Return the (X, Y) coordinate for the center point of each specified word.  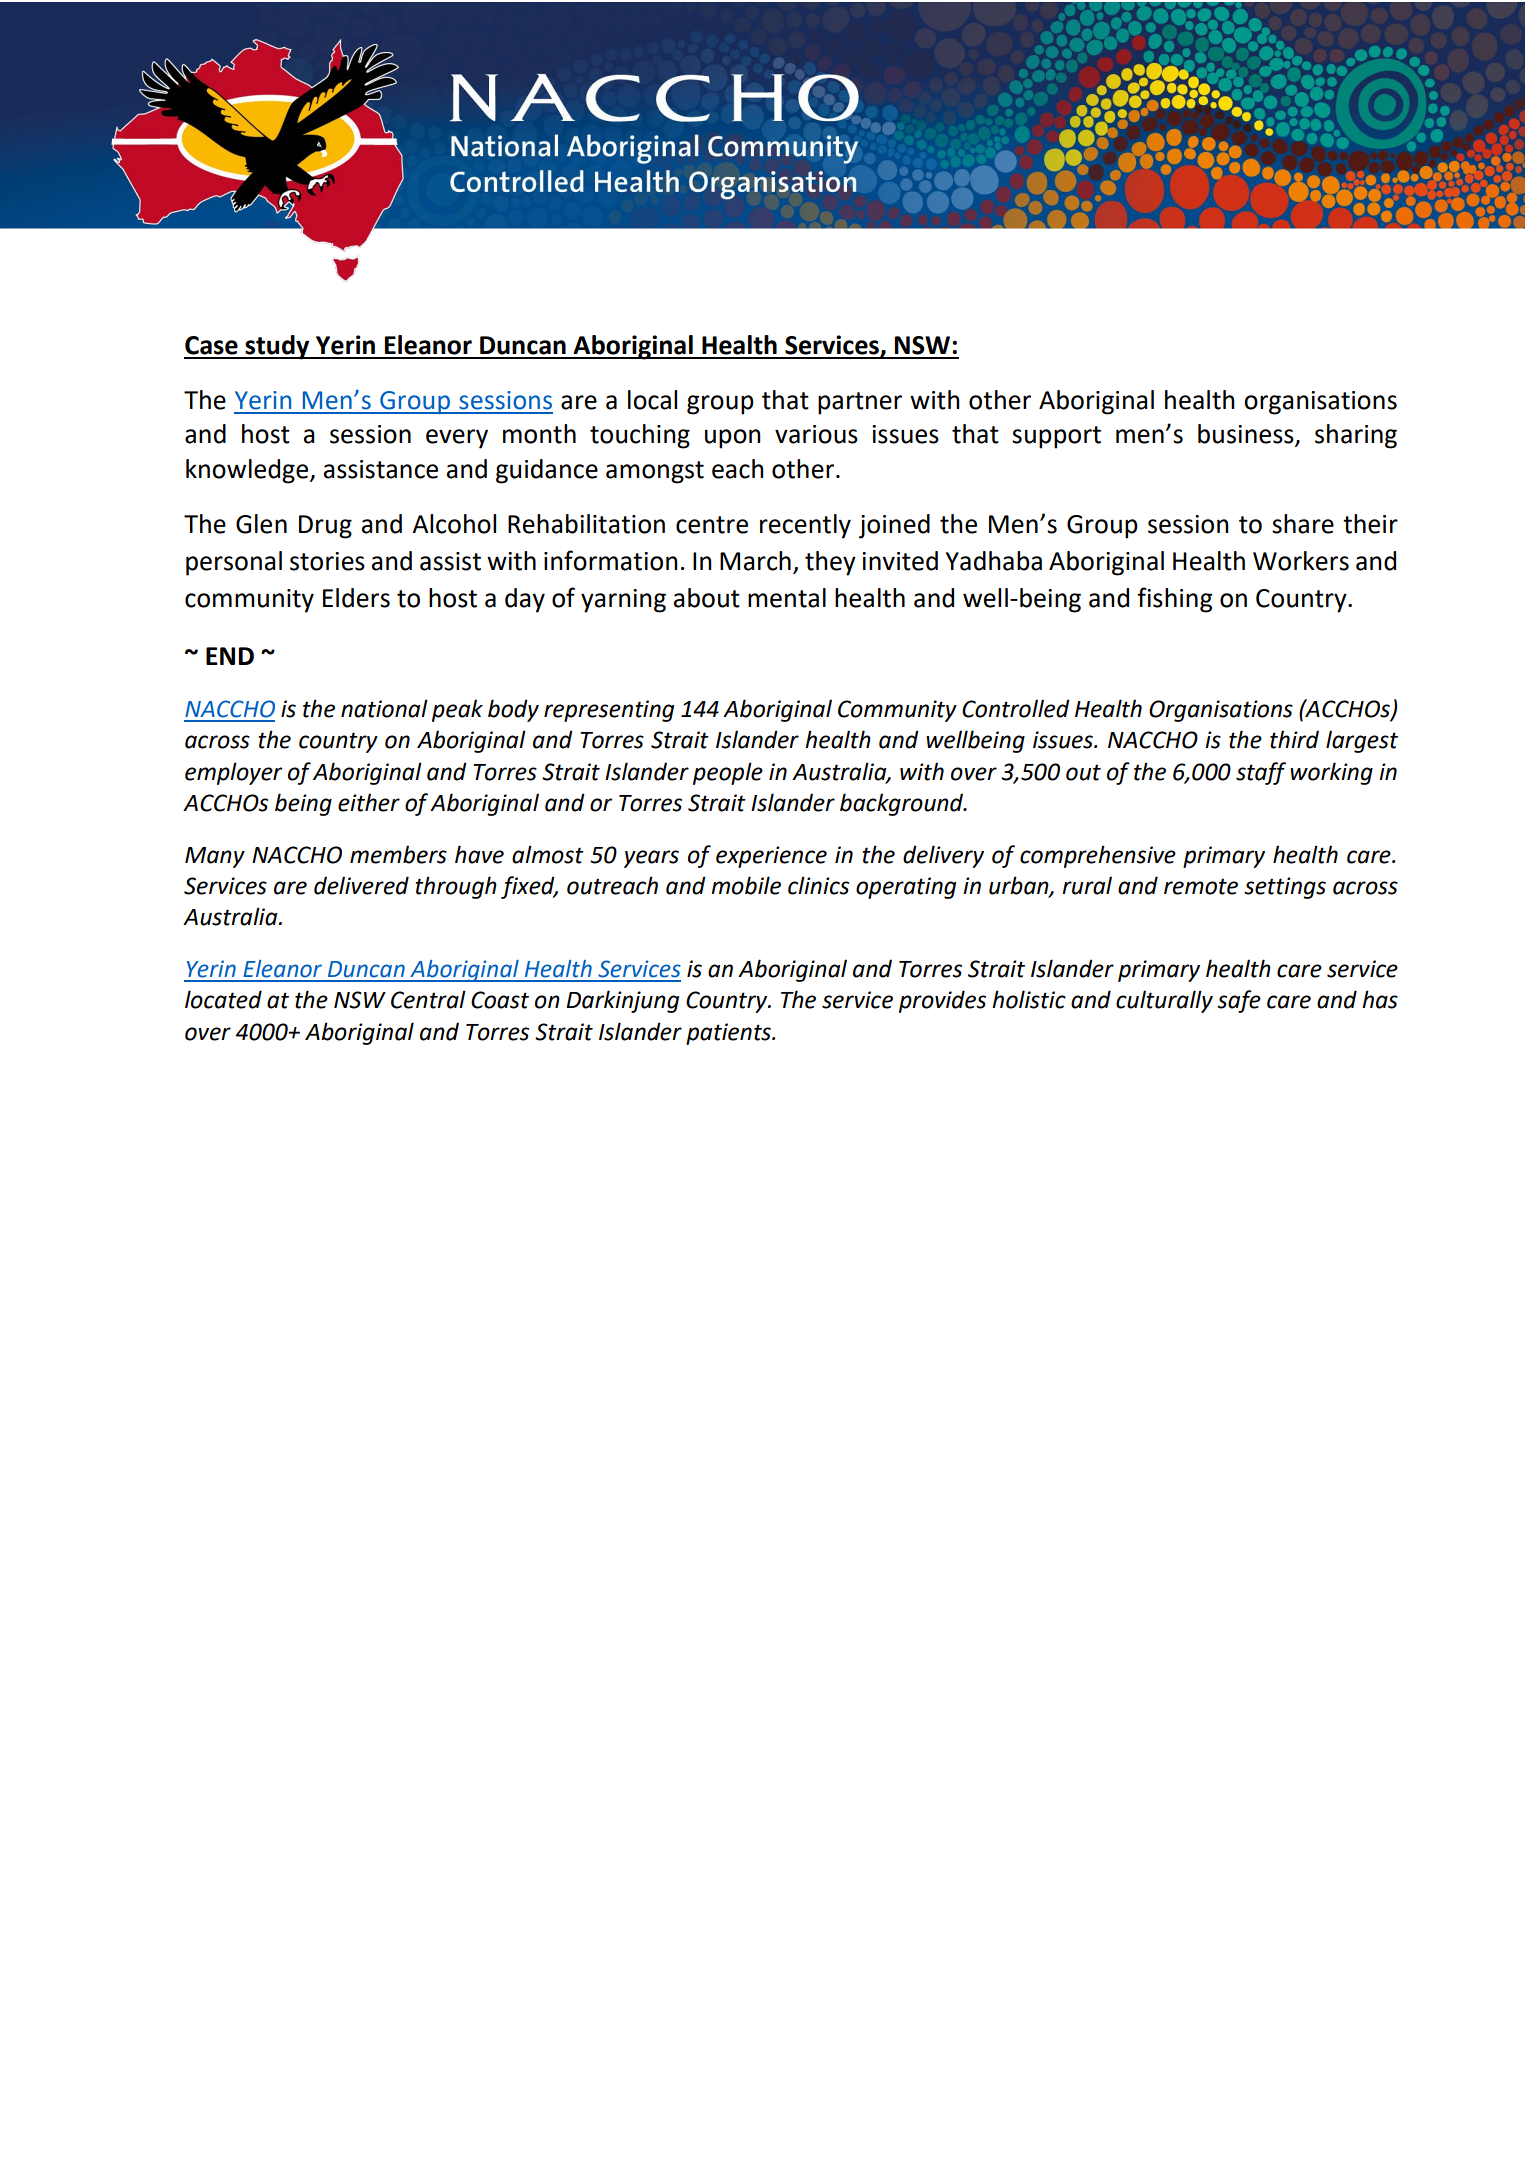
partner (860, 403)
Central (428, 999)
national (384, 708)
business (1247, 435)
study (278, 347)
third (1294, 739)
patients (729, 1034)
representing (609, 711)
